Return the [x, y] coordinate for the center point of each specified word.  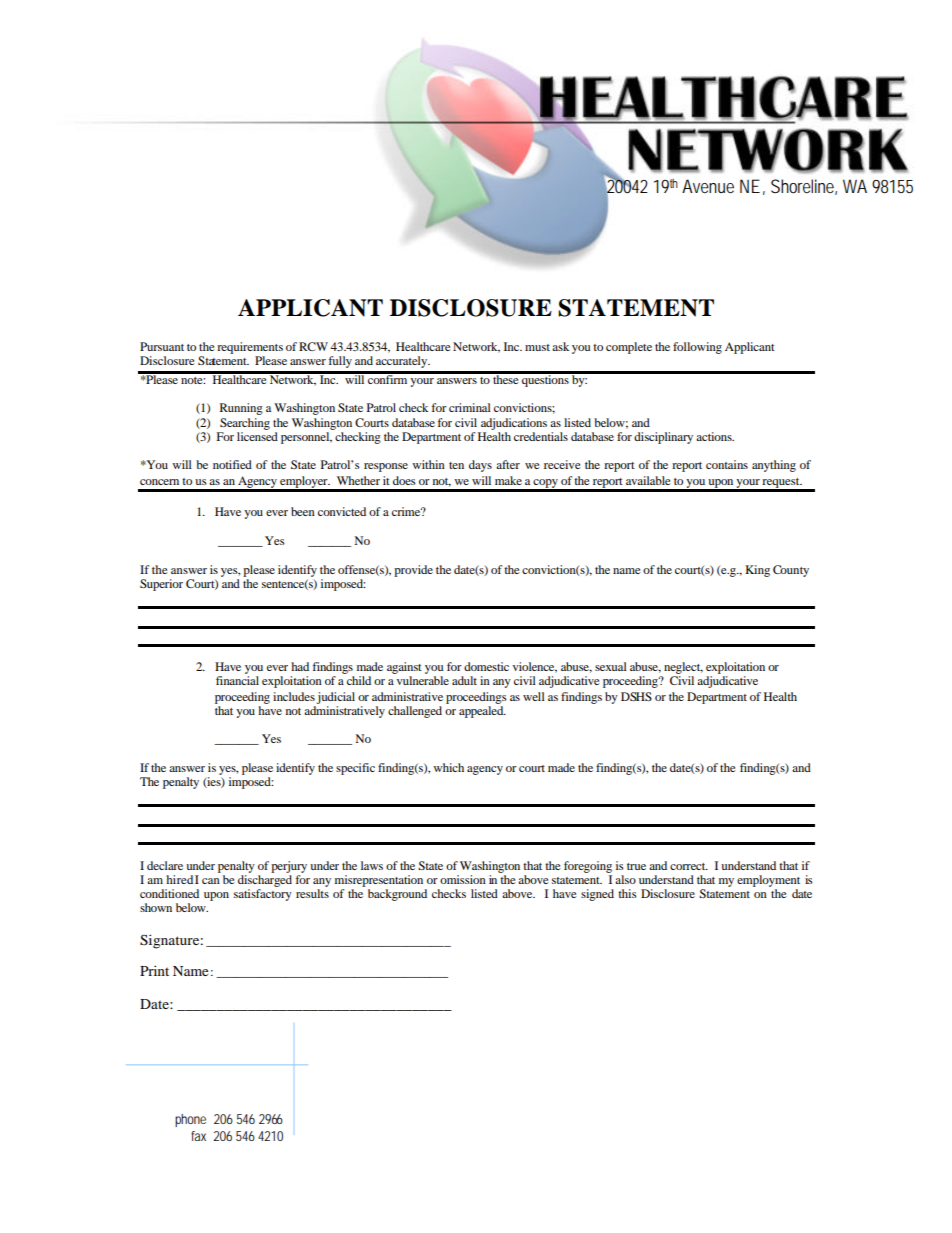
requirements [250, 349]
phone [190, 1120]
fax [198, 1136]
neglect [682, 669]
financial [237, 680]
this [627, 893]
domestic [486, 666]
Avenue [708, 186]
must [537, 347]
